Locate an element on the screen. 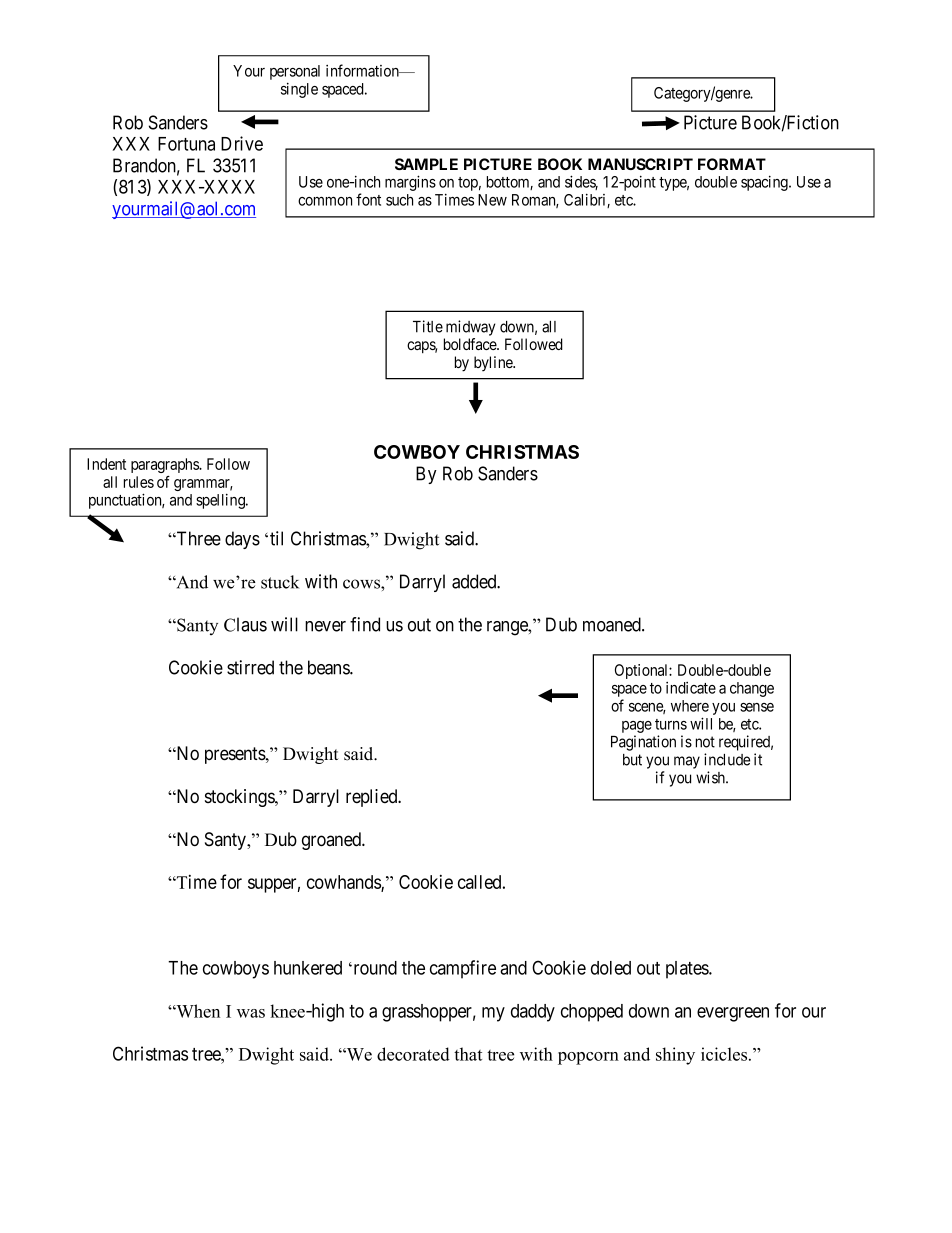 The image size is (952, 1233). MANUSCRIPT is located at coordinates (640, 164).
